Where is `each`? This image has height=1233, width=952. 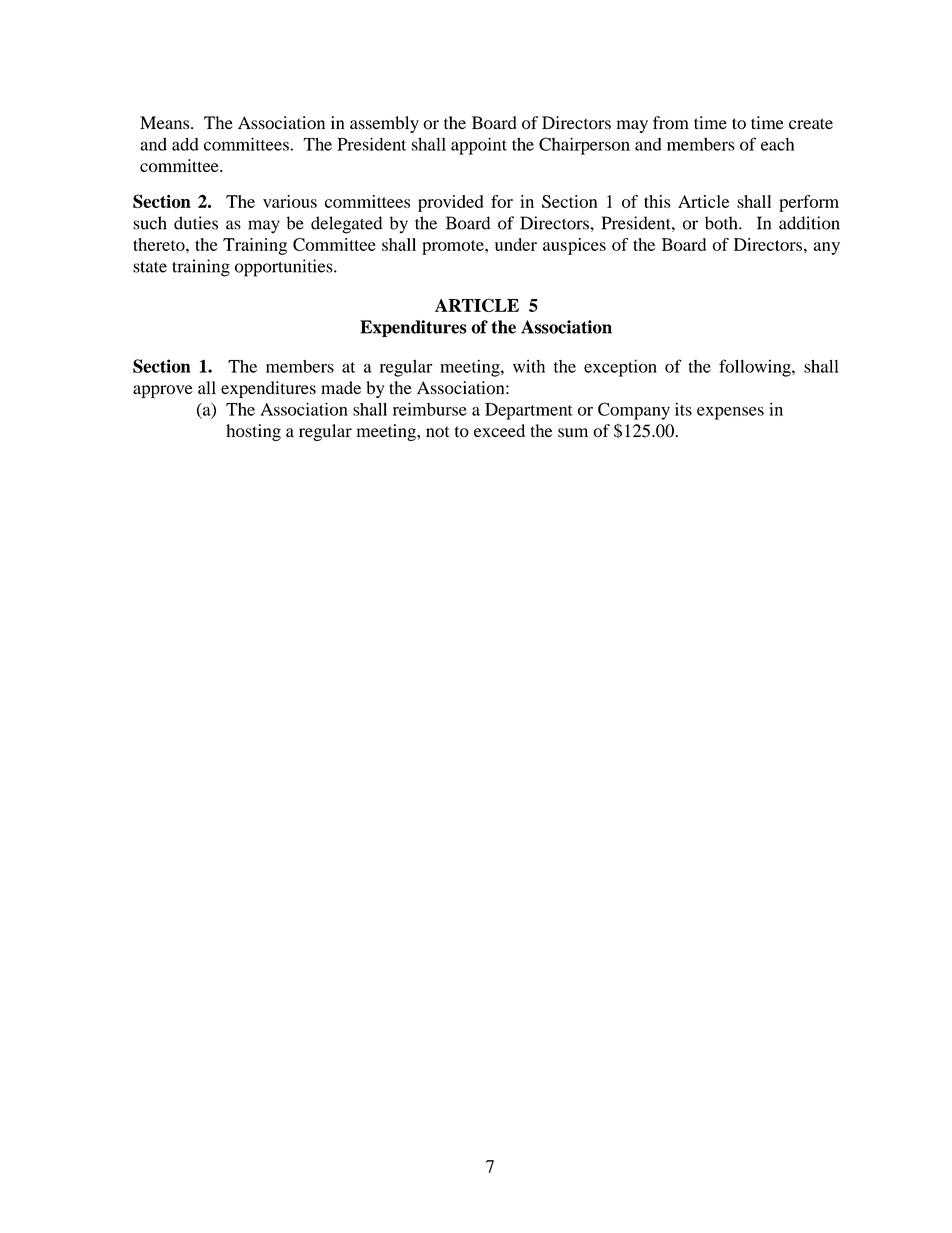
each is located at coordinates (778, 144).
